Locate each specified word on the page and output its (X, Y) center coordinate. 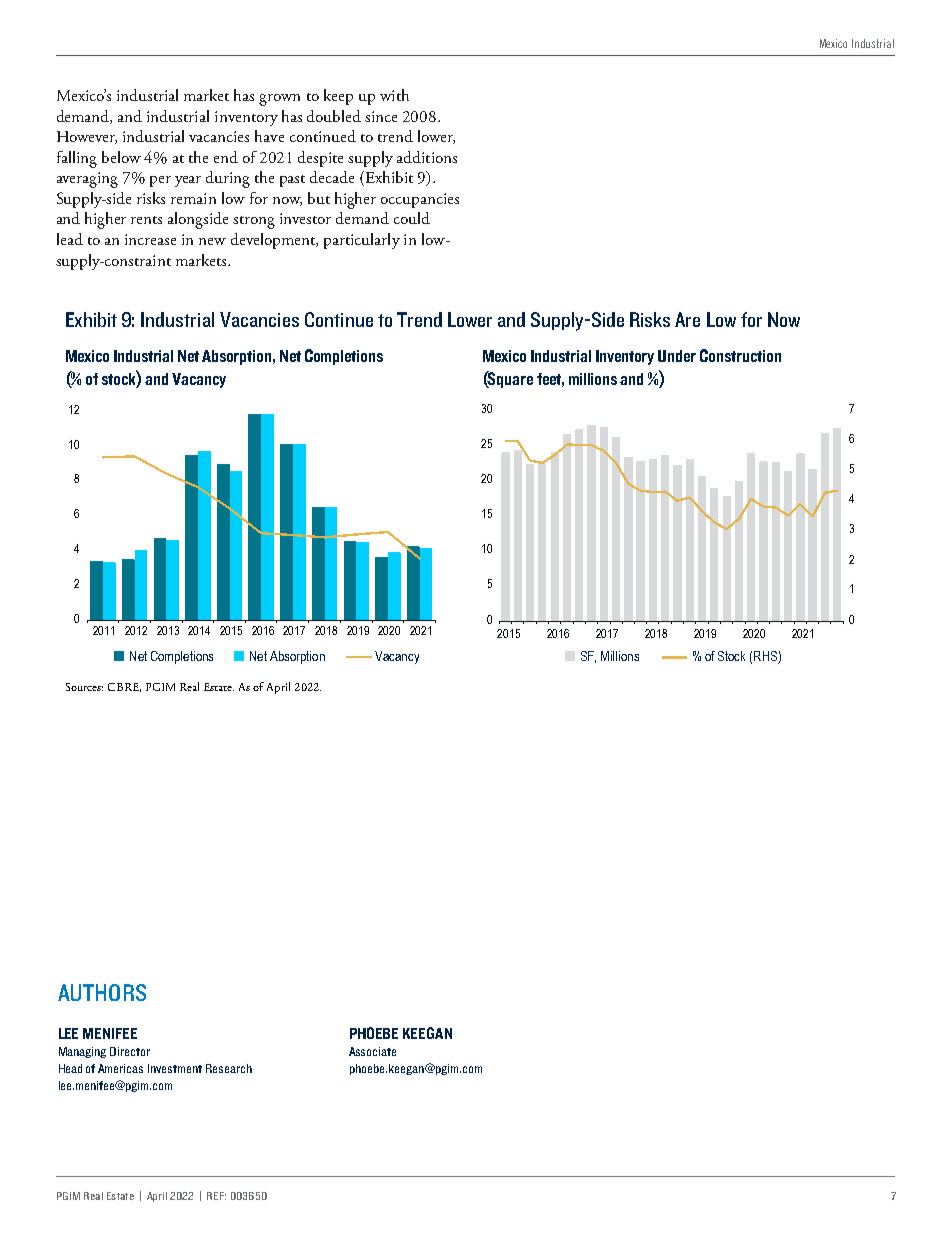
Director (130, 1051)
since (381, 116)
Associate (372, 1051)
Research (229, 1068)
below (121, 157)
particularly (362, 241)
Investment (175, 1068)
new (212, 241)
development (274, 241)
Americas (120, 1068)
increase (150, 239)
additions (427, 157)
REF (216, 1196)
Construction (740, 355)
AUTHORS (102, 992)
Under (677, 356)
